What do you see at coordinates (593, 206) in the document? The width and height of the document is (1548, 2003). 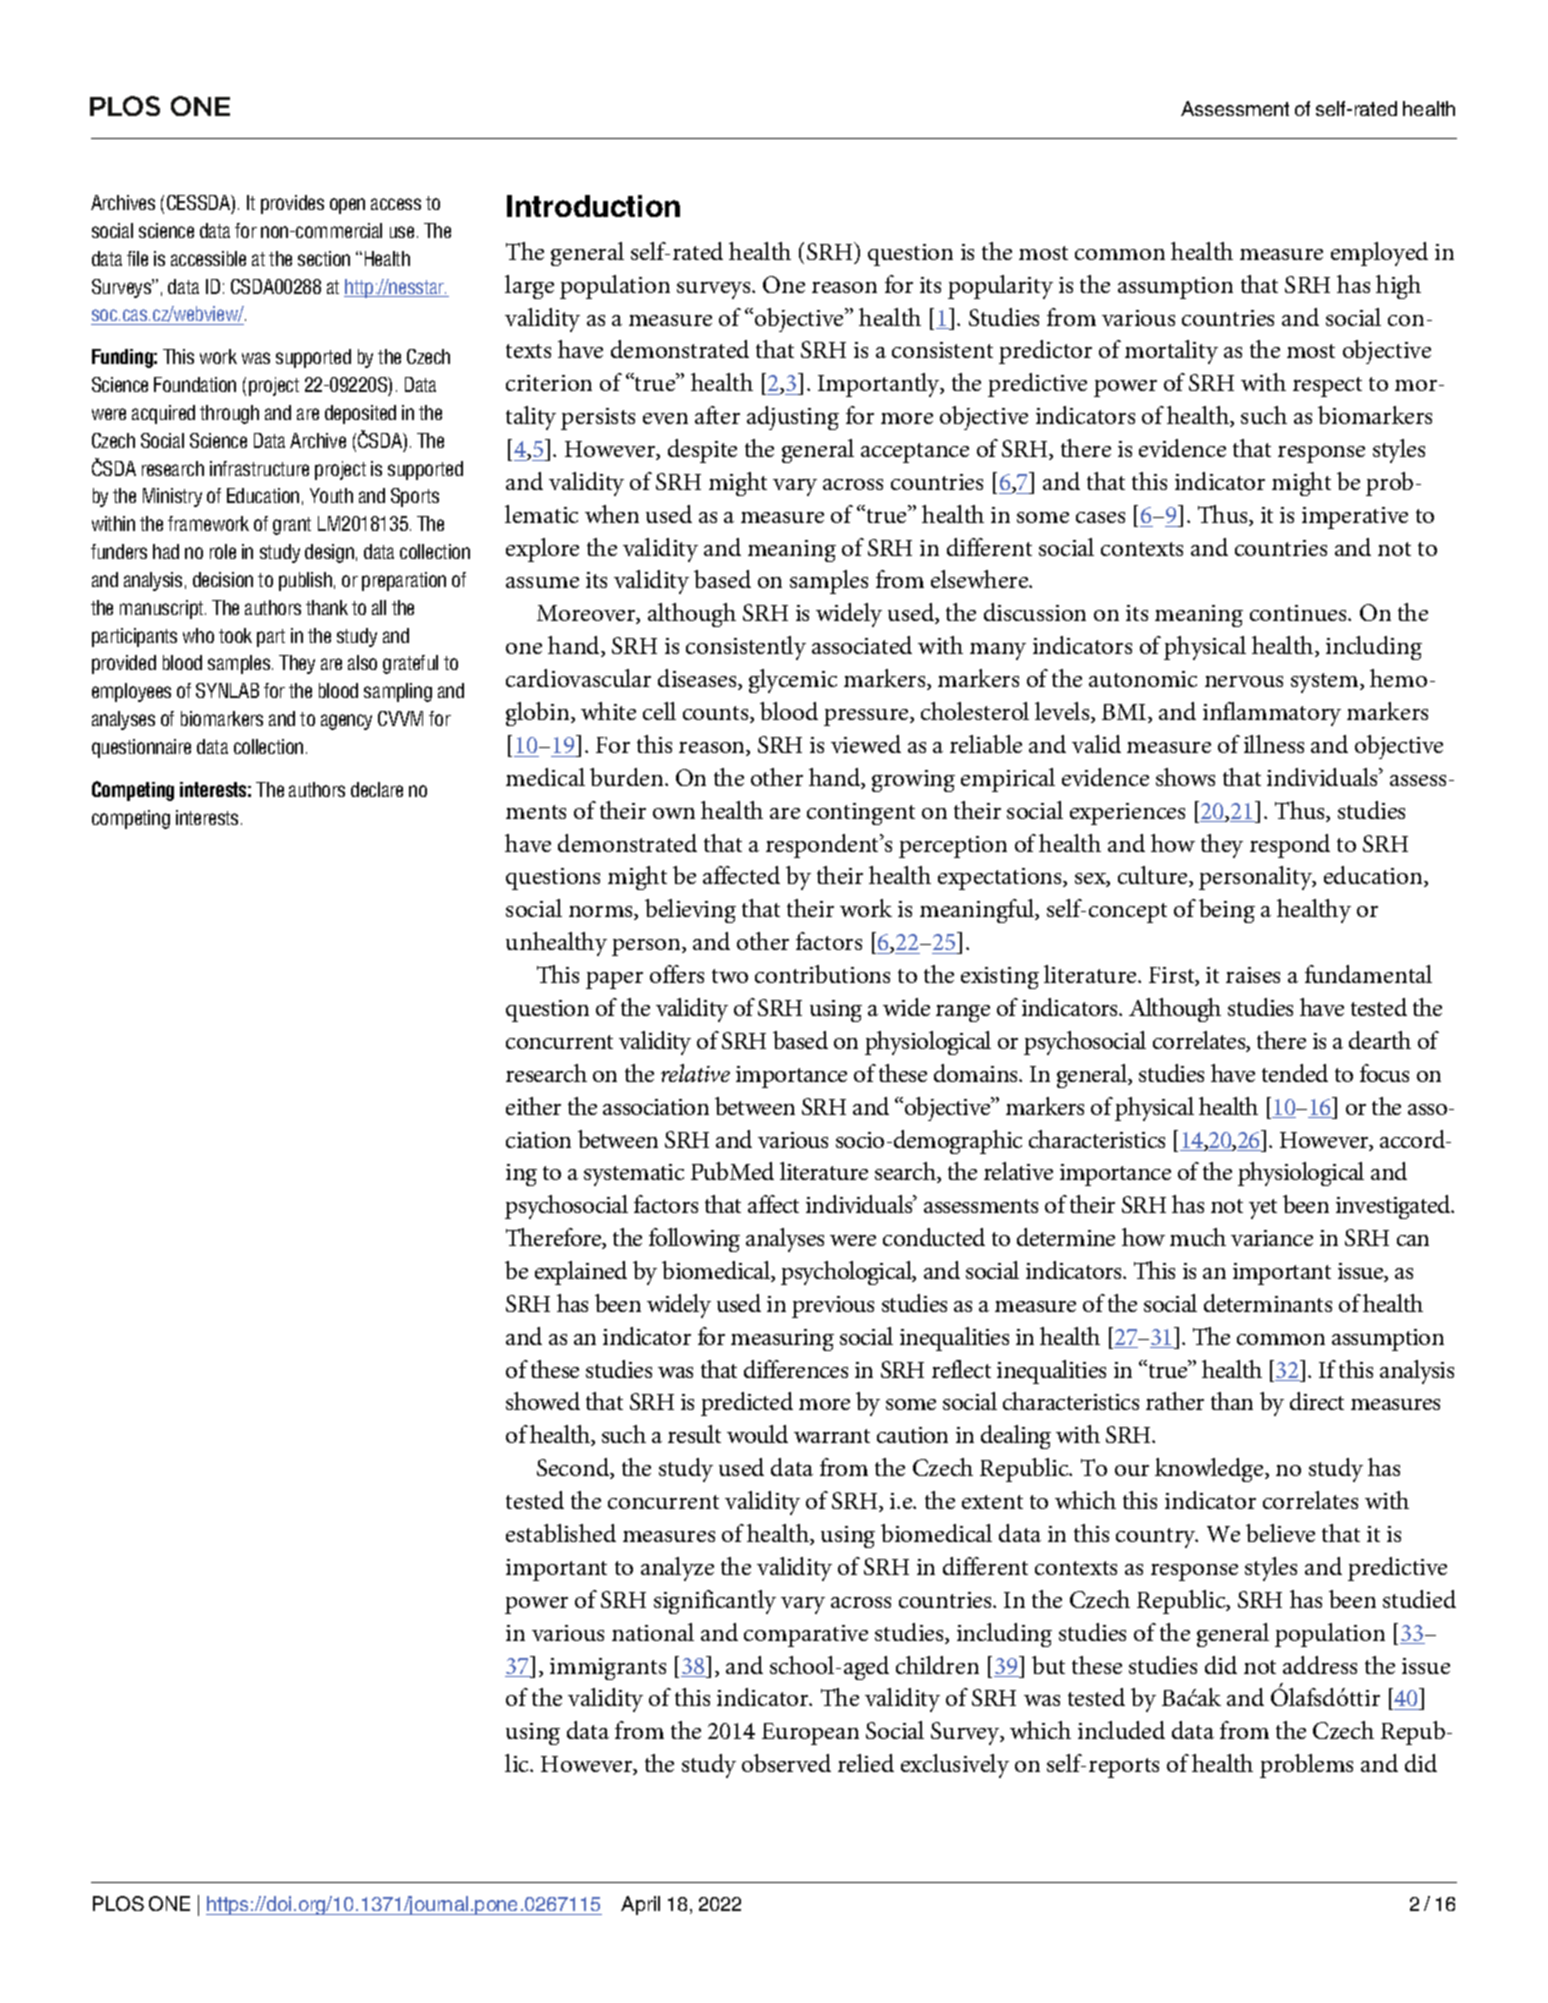 I see `Introduction` at bounding box center [593, 206].
